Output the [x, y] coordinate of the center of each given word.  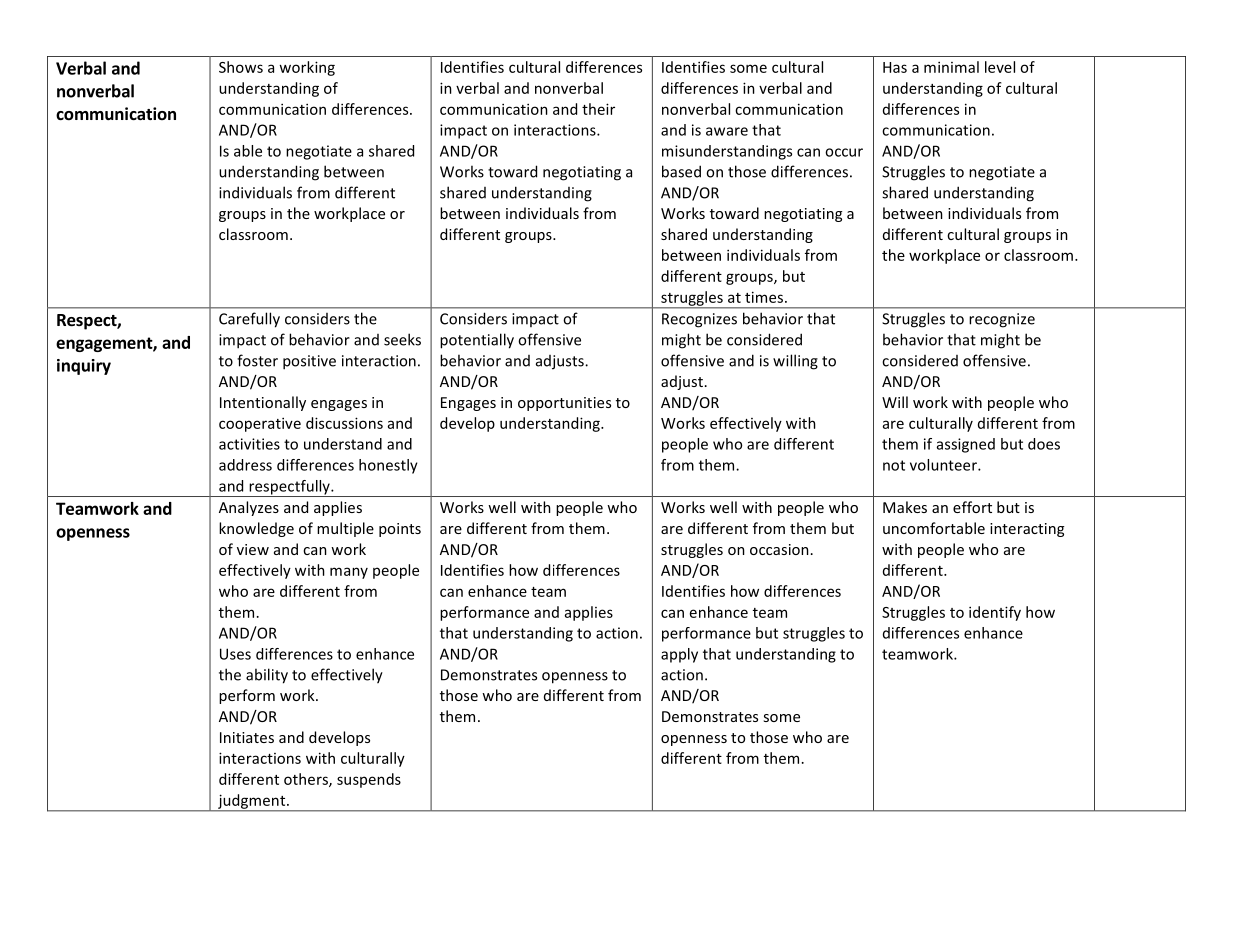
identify [995, 613]
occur [844, 152]
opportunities [564, 404]
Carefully [249, 320]
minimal [951, 67]
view [253, 549]
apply [679, 655]
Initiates [247, 737]
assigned [966, 445]
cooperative [260, 424]
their [598, 109]
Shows [241, 67]
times [765, 297]
